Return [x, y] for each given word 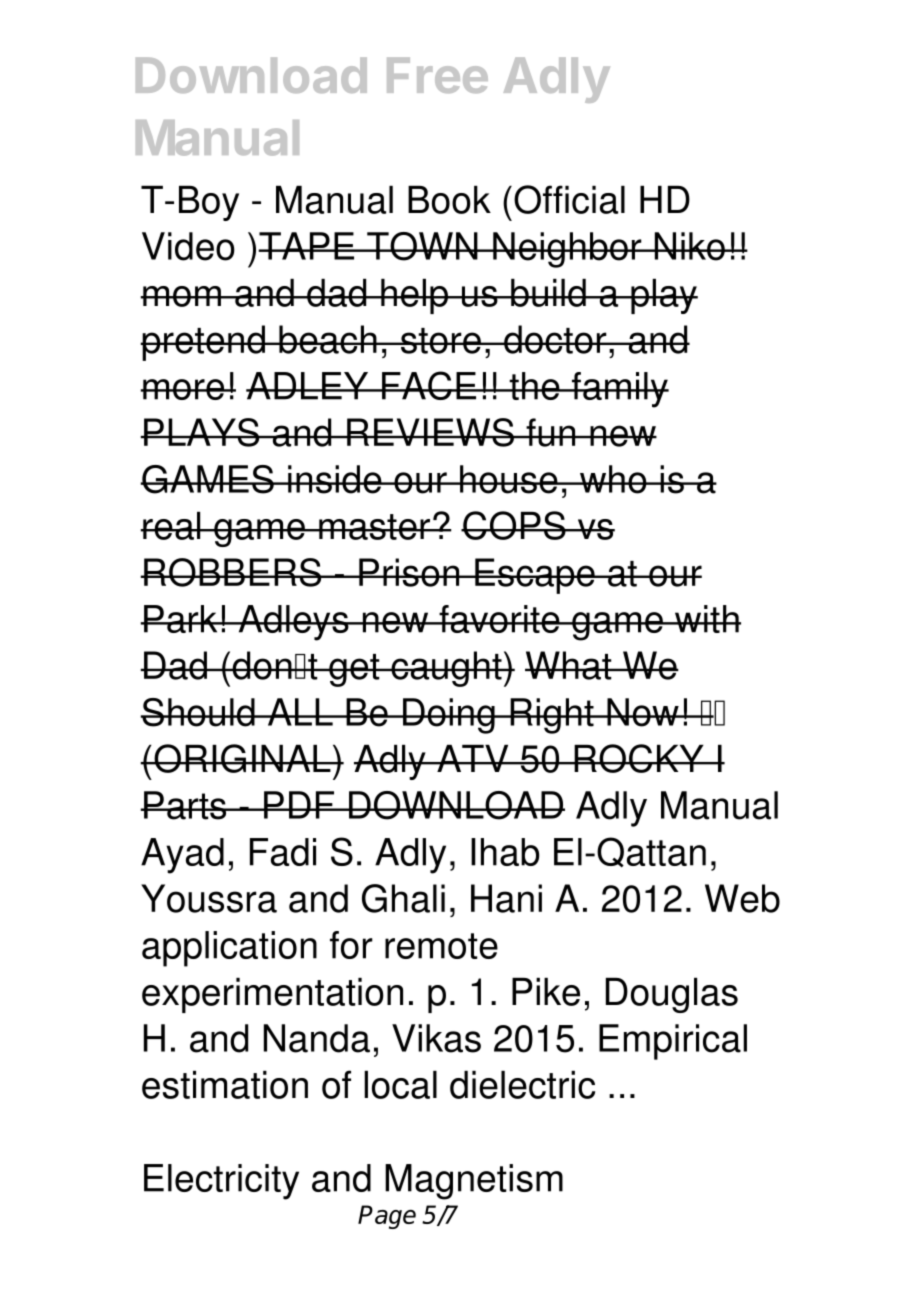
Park [181, 619]
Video [188, 246]
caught [446, 669]
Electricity [221, 1182]
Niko [689, 246]
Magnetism [474, 1182]
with [707, 619]
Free [437, 75]
